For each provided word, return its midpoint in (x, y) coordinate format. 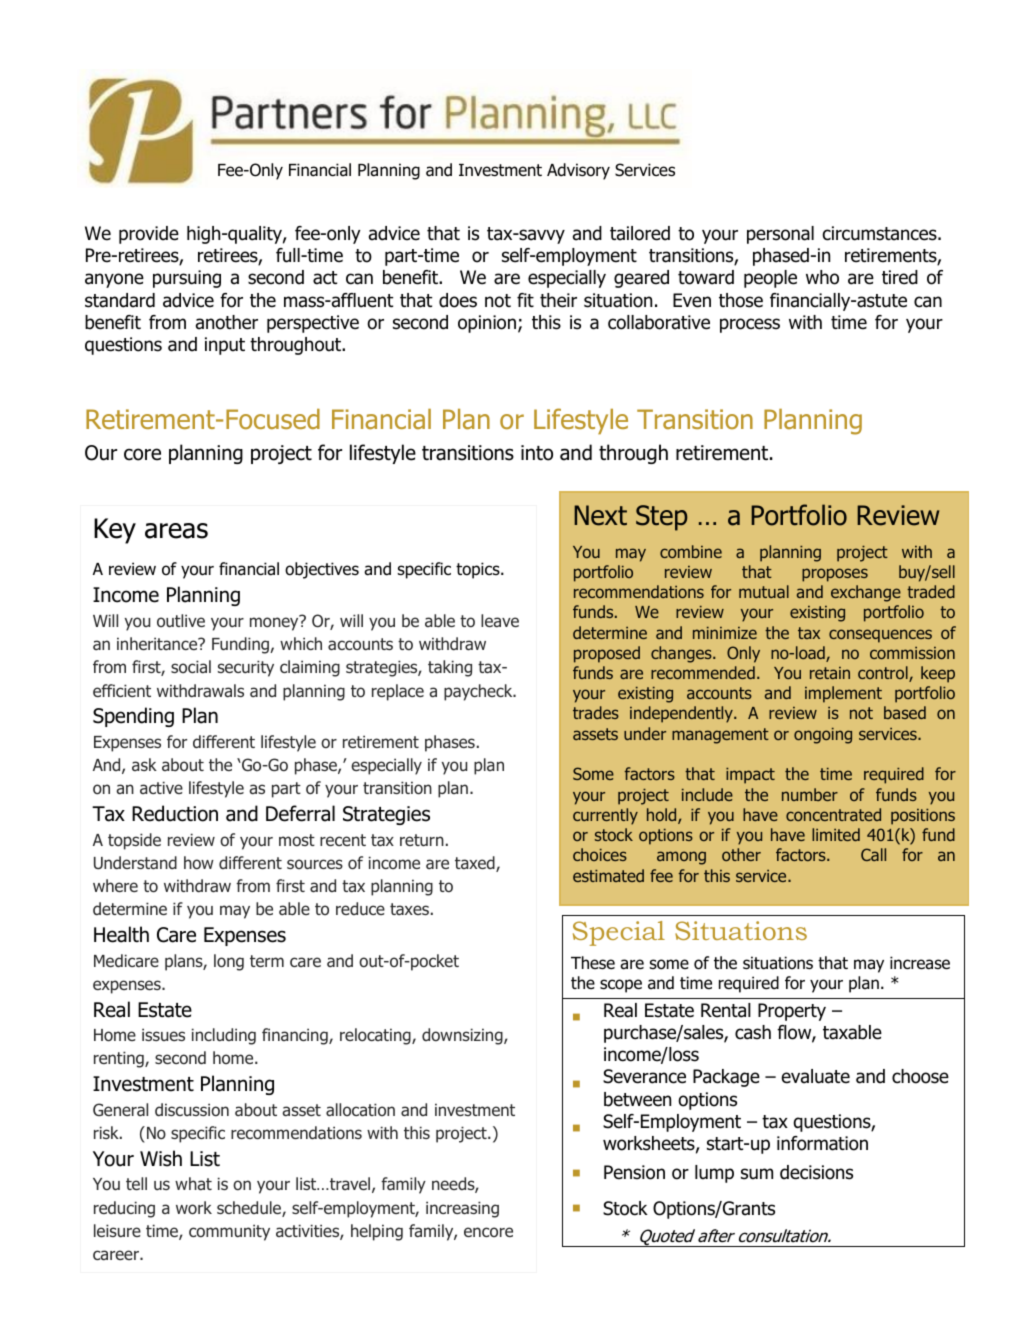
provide (149, 235)
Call (873, 854)
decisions (816, 1172)
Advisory (578, 171)
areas (176, 531)
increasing (462, 1209)
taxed (476, 864)
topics (479, 570)
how (199, 862)
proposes (835, 575)
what (193, 1184)
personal (780, 235)
